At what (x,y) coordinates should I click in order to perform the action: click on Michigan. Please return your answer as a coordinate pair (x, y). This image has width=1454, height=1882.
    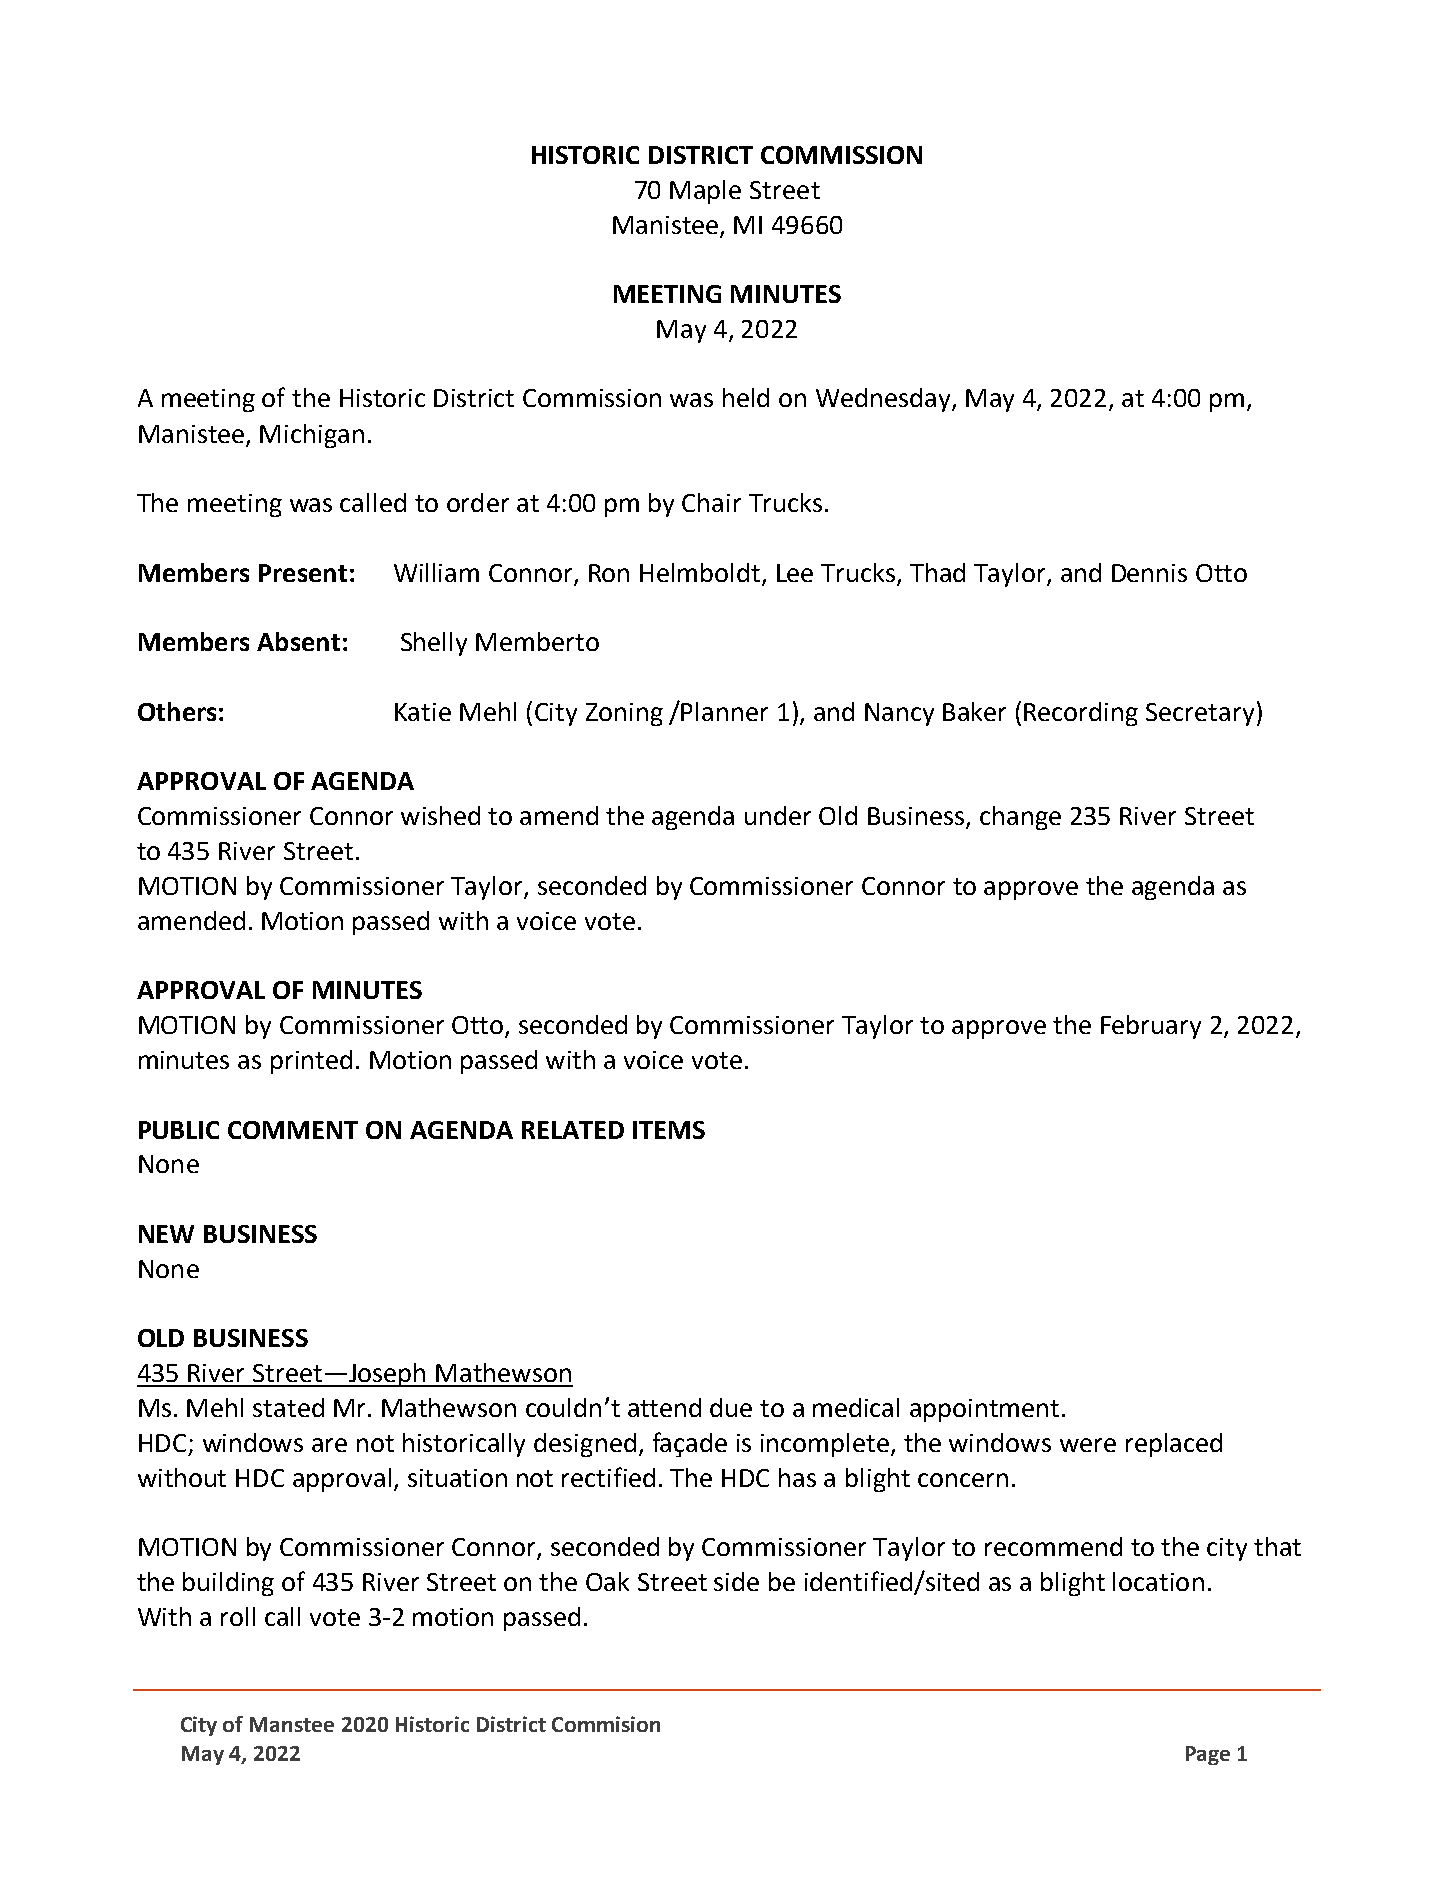
    Looking at the image, I should click on (312, 436).
